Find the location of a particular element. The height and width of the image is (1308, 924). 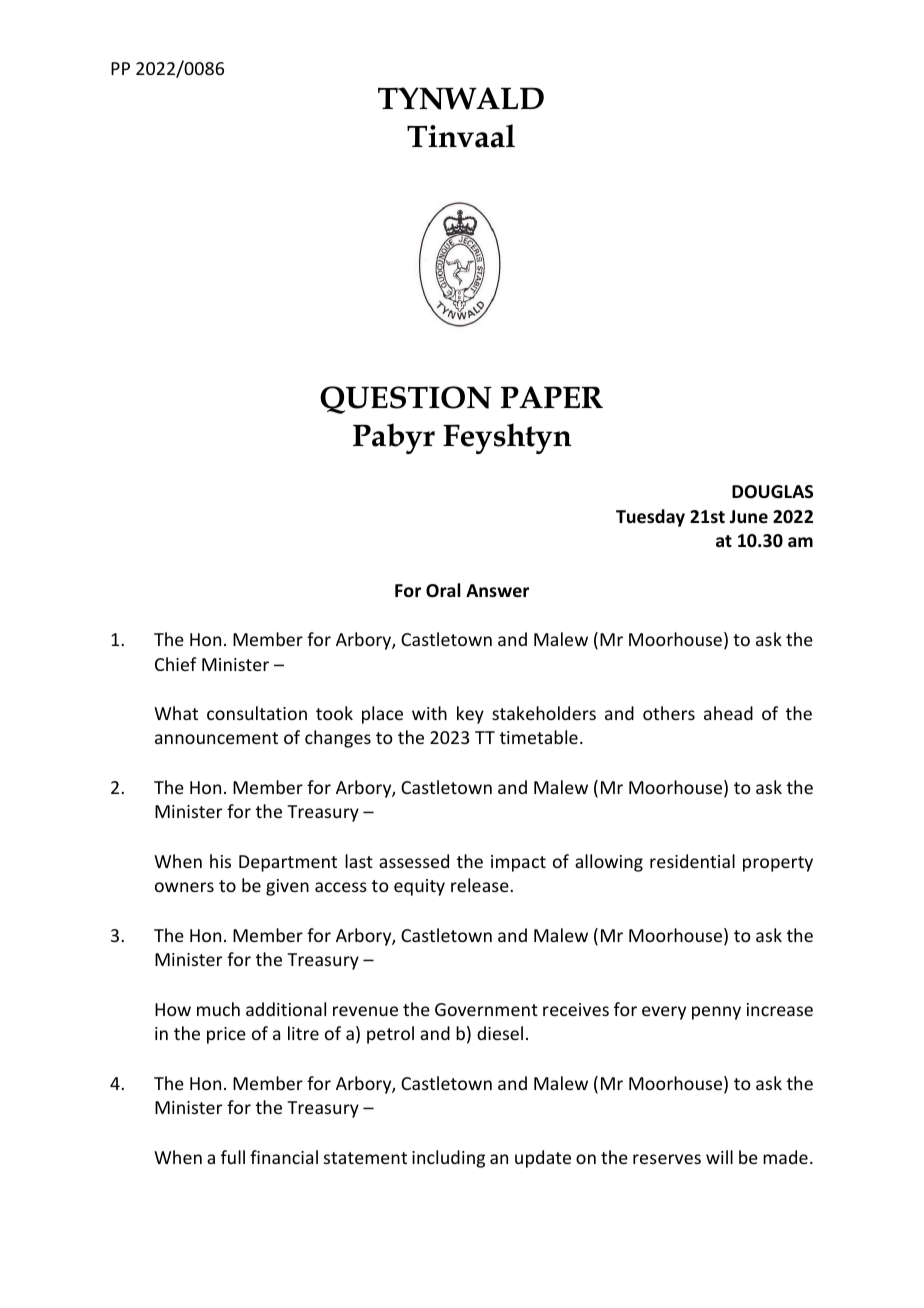

DOUGLAS is located at coordinates (772, 492).
